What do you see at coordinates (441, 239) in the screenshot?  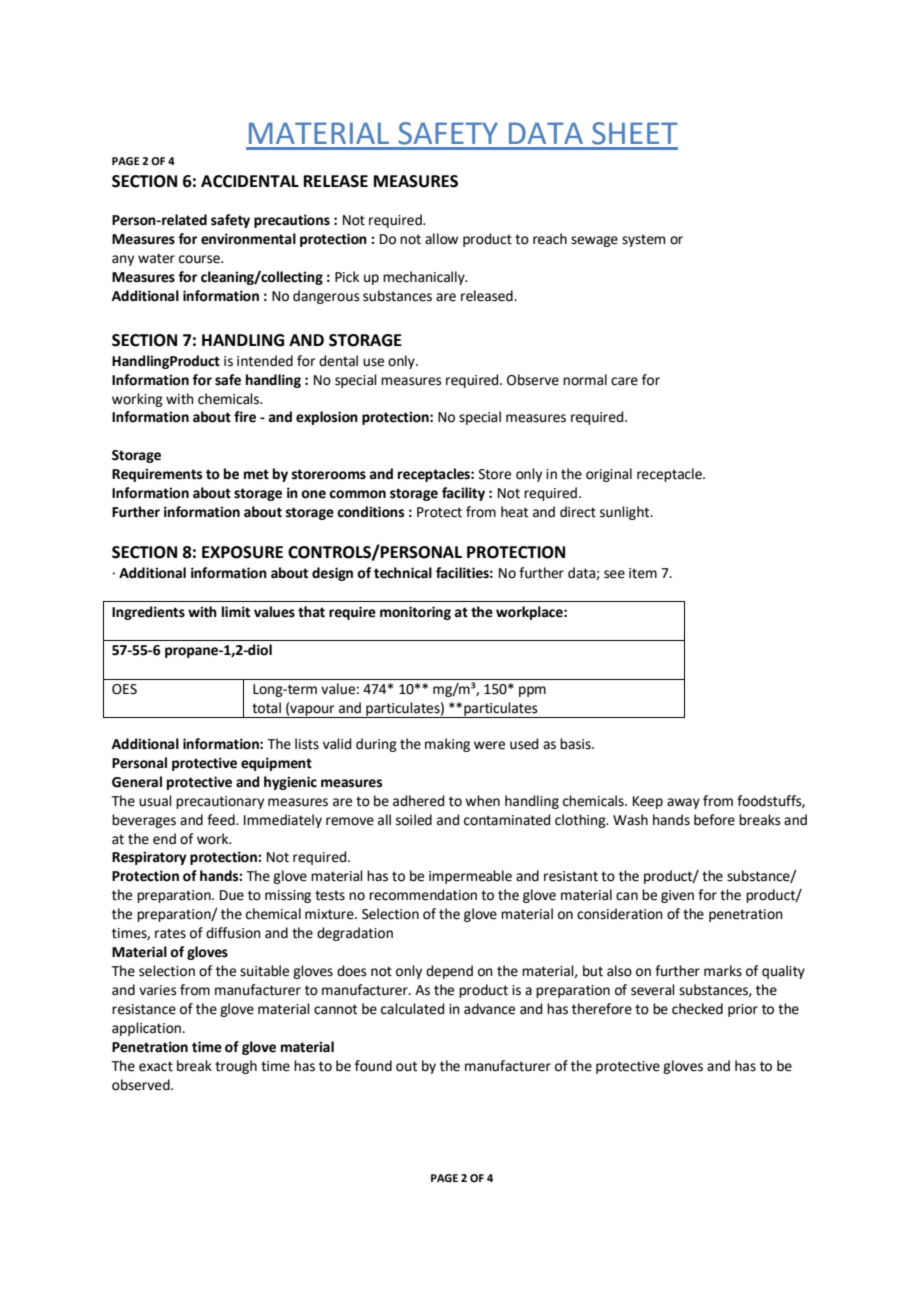 I see `allow` at bounding box center [441, 239].
